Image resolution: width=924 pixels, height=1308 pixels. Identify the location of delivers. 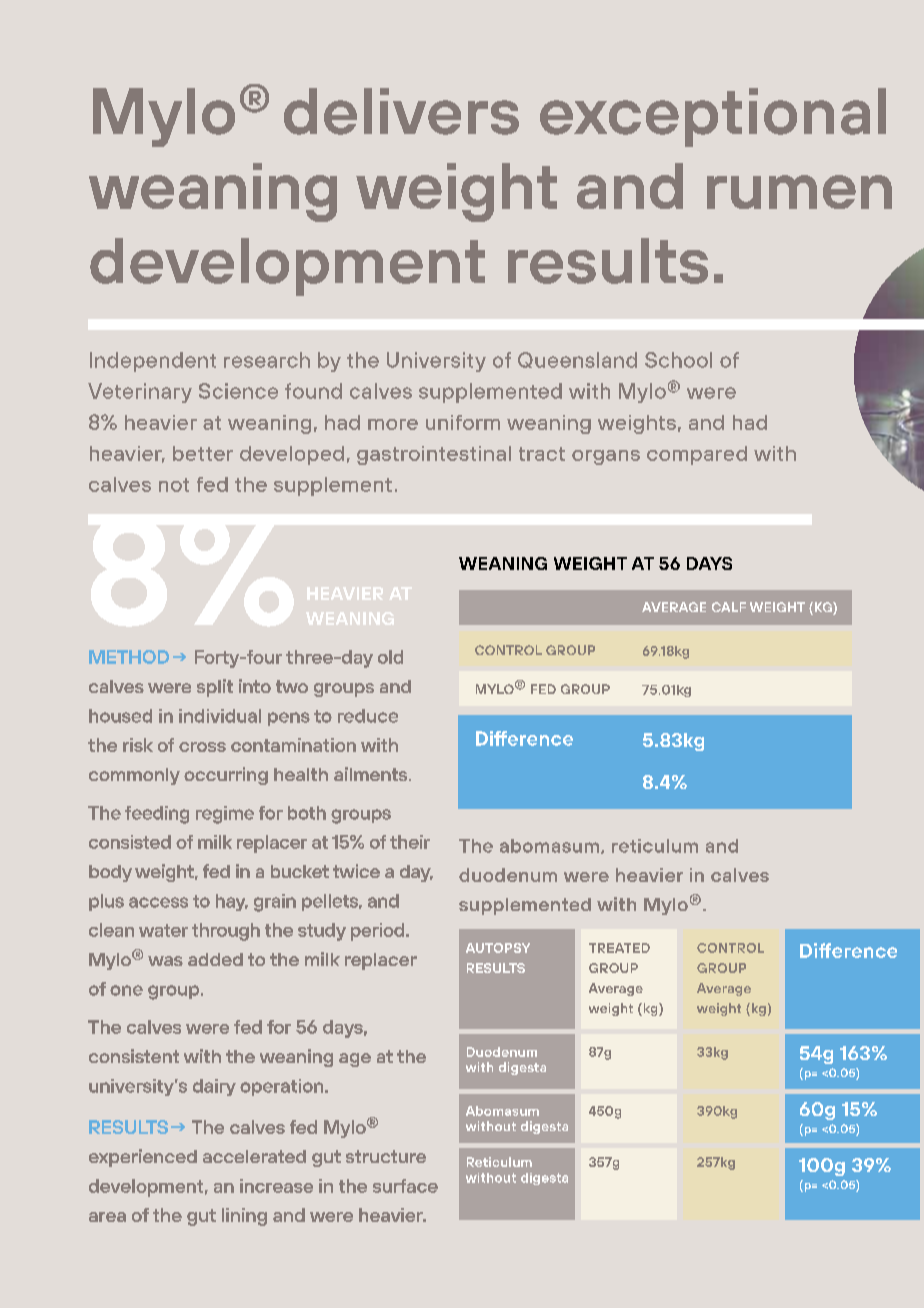
(401, 111).
